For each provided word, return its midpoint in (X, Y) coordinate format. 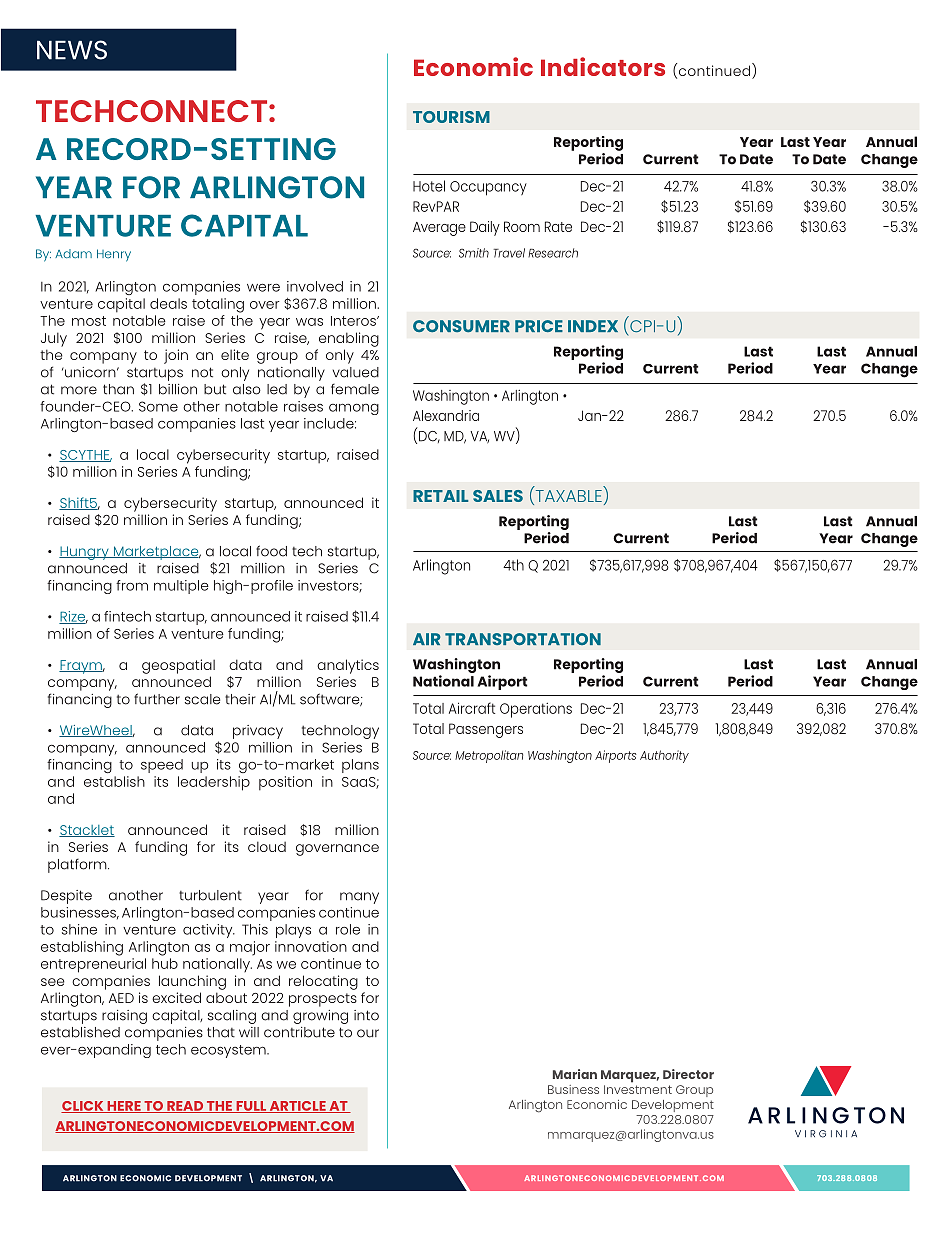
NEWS (72, 50)
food (271, 551)
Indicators (603, 66)
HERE (124, 1107)
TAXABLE (567, 497)
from (132, 585)
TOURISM (451, 117)
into (366, 1015)
